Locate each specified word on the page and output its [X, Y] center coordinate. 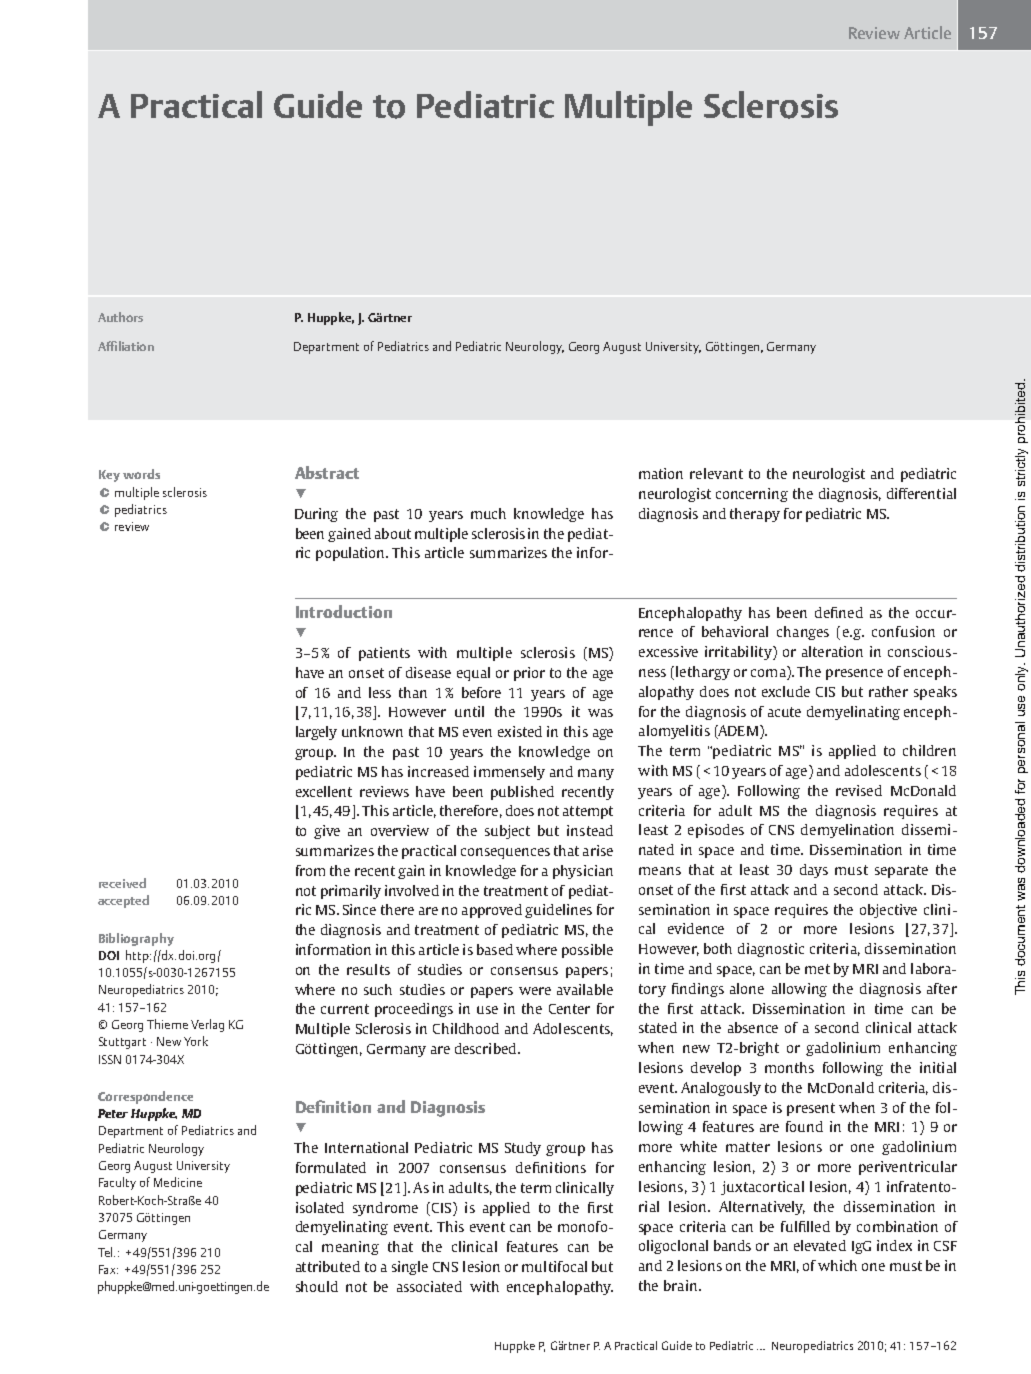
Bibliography [136, 939]
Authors [120, 317]
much [488, 513]
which [837, 1265]
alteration [832, 651]
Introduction [344, 611]
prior [529, 674]
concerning [752, 495]
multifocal [554, 1266]
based [495, 949]
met [817, 969]
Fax [108, 1269]
